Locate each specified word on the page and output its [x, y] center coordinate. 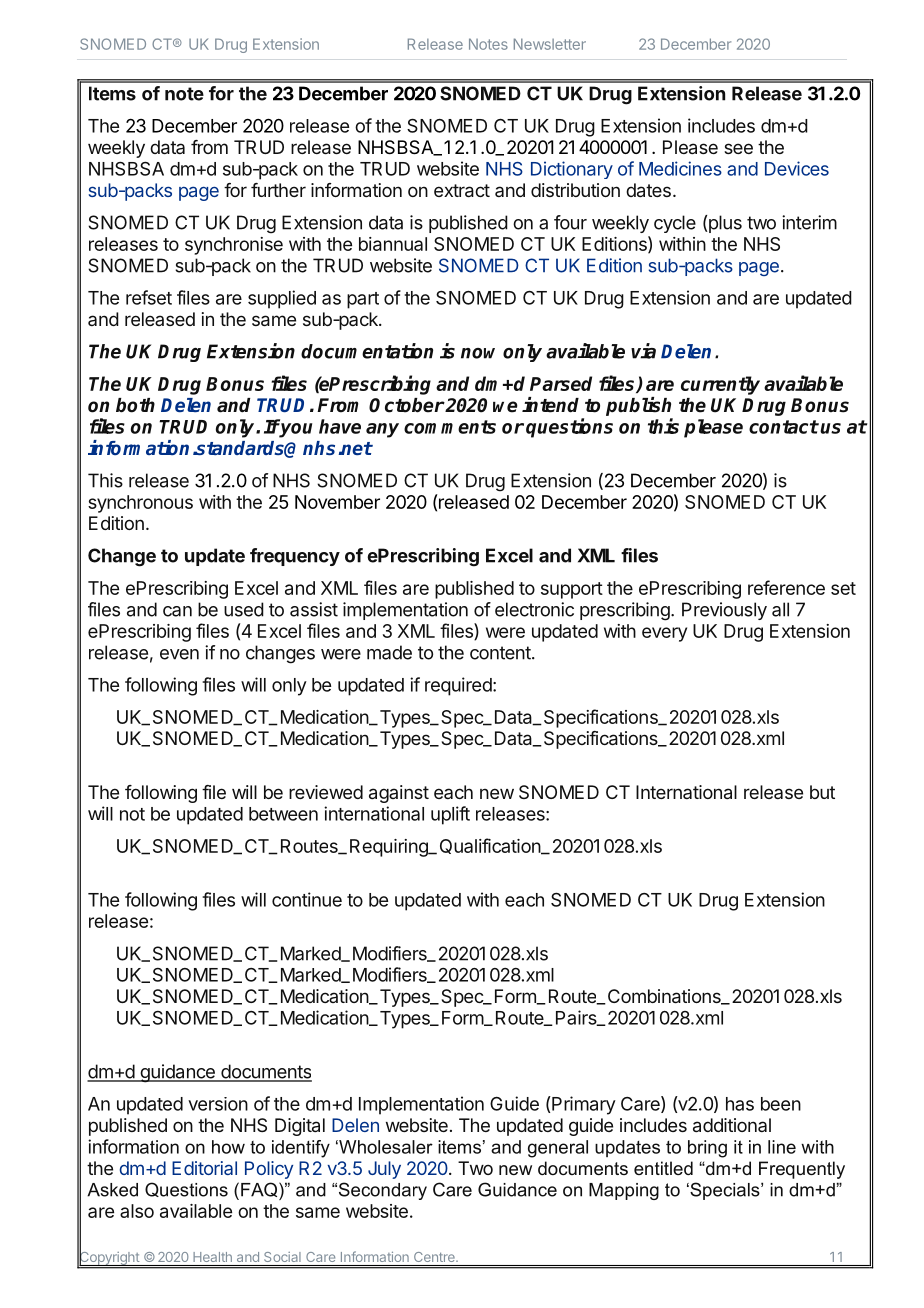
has [740, 1104]
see [738, 148]
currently [720, 385]
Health [212, 1257]
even [179, 654]
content [501, 653]
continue [307, 899]
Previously [724, 611]
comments [450, 427]
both [135, 405]
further [278, 190]
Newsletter [550, 44]
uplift [450, 815]
